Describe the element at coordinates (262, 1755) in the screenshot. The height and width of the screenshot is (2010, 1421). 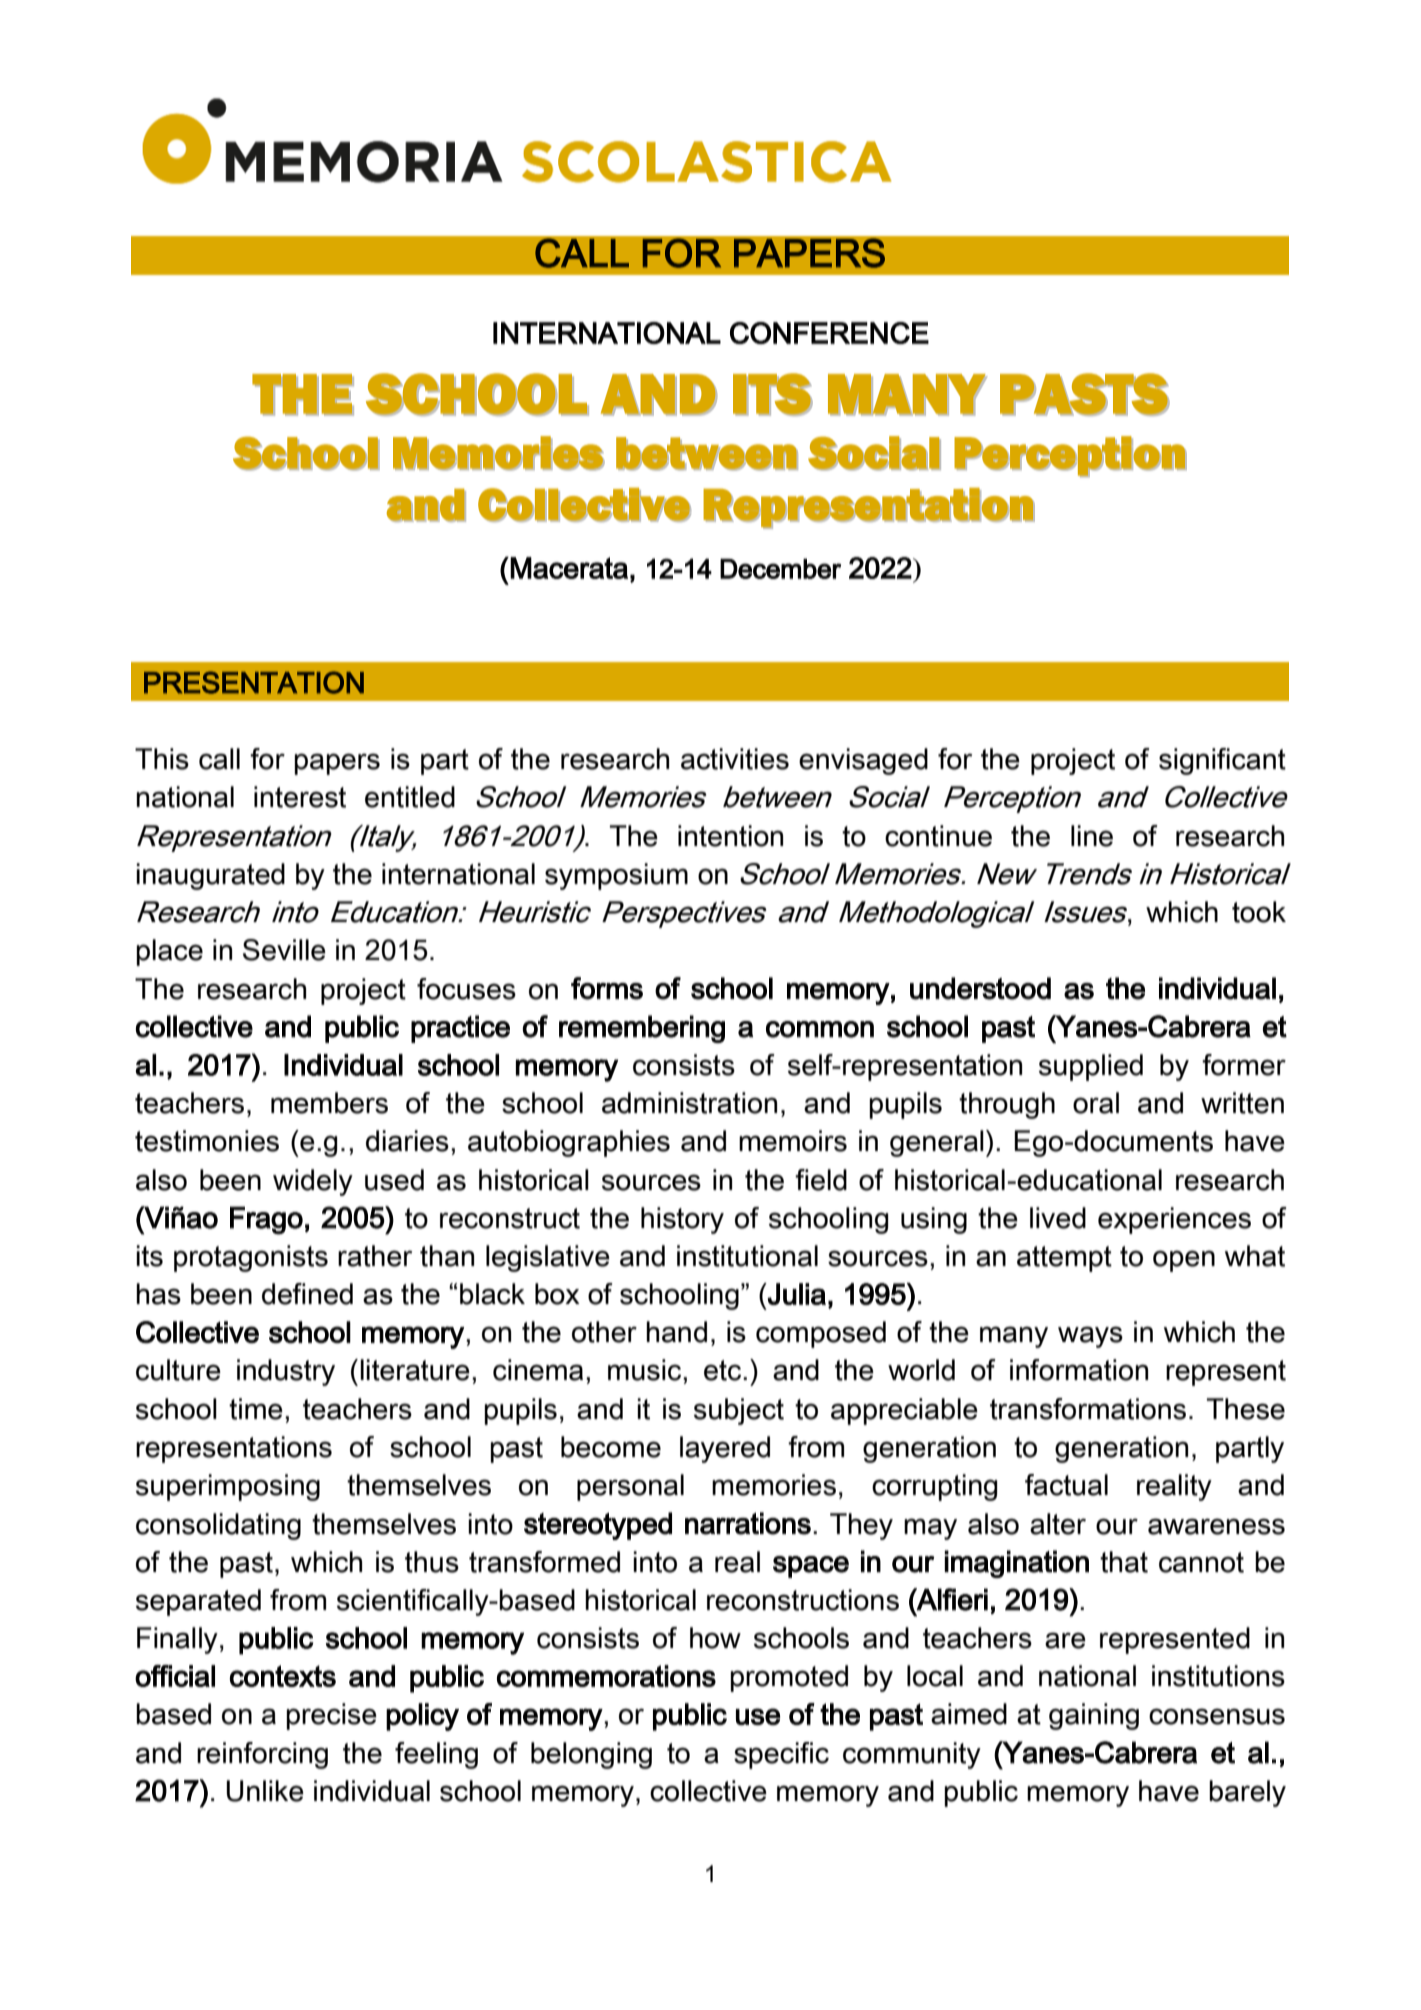
I see `reinforcing` at that location.
